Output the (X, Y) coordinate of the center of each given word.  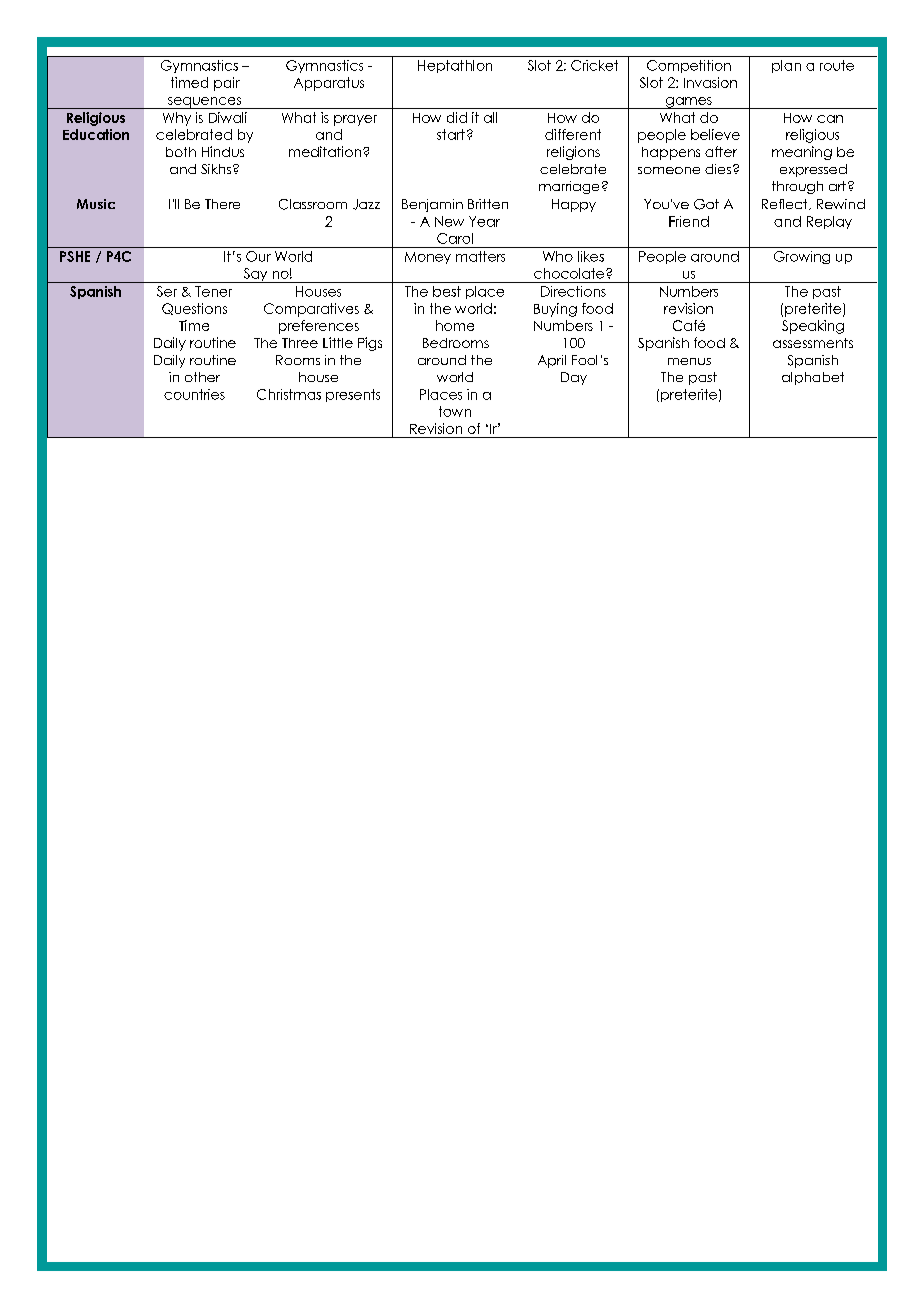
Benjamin (432, 205)
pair (227, 84)
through (797, 187)
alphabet (813, 378)
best (447, 291)
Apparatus (329, 84)
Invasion (710, 82)
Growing (802, 257)
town (455, 411)
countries (194, 394)
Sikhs (217, 169)
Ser (167, 291)
